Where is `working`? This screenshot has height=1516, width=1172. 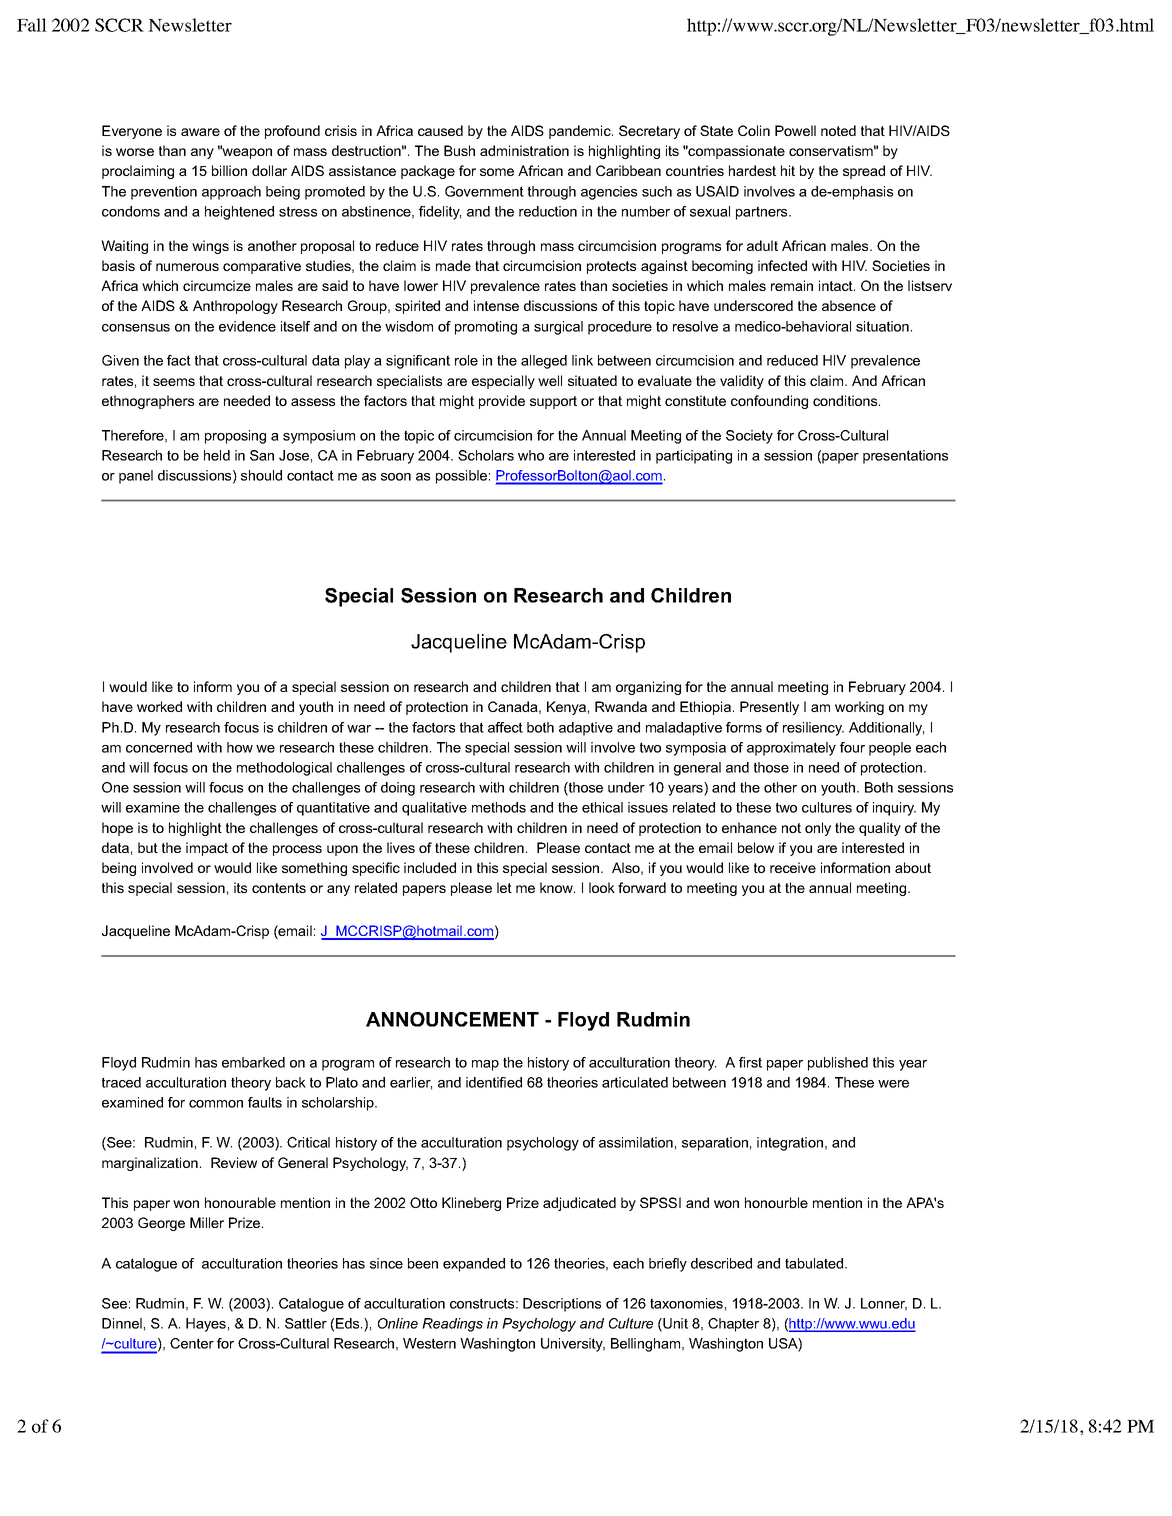
working is located at coordinates (859, 708).
